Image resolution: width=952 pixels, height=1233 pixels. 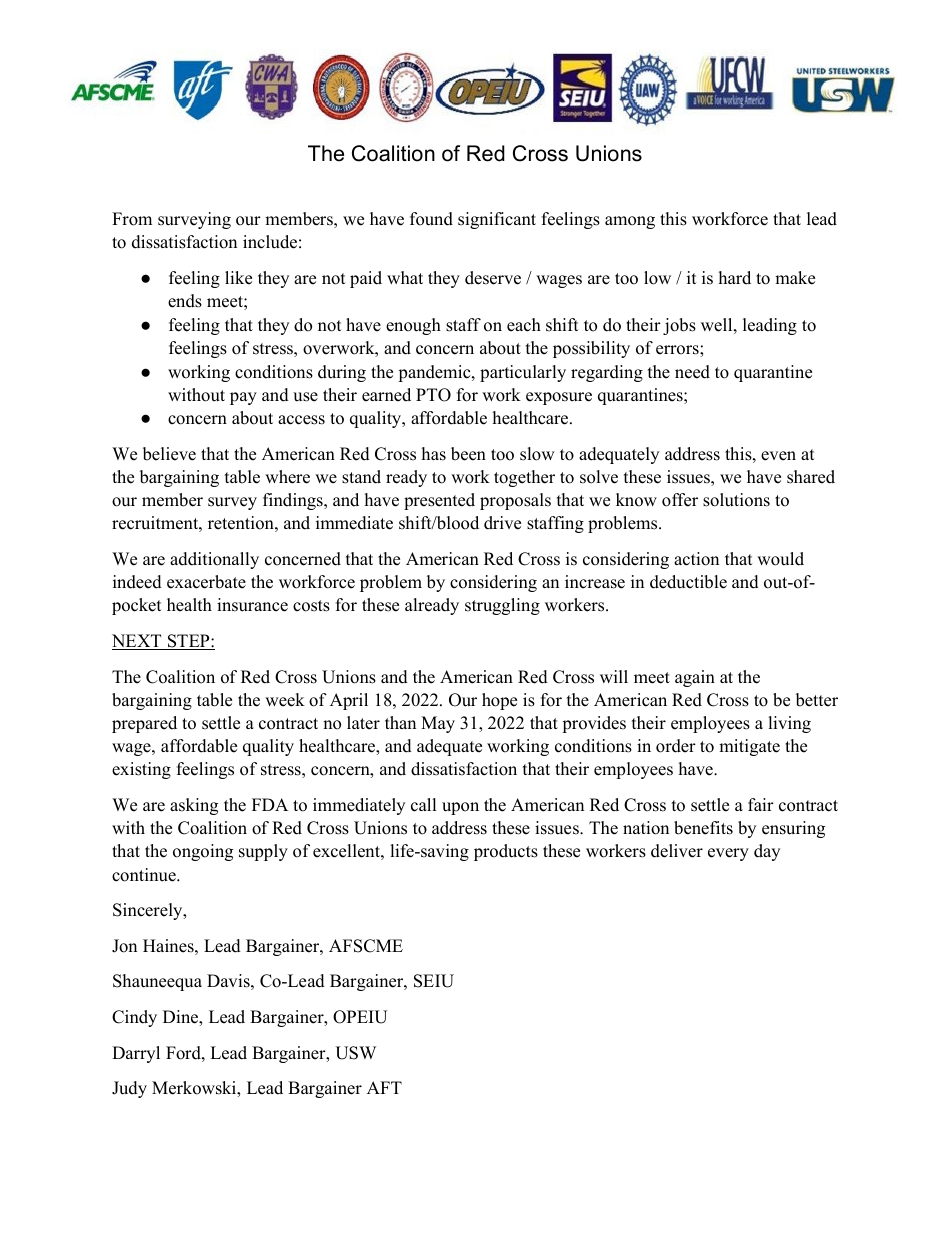 What do you see at coordinates (384, 1087) in the page?
I see `AFT` at bounding box center [384, 1087].
